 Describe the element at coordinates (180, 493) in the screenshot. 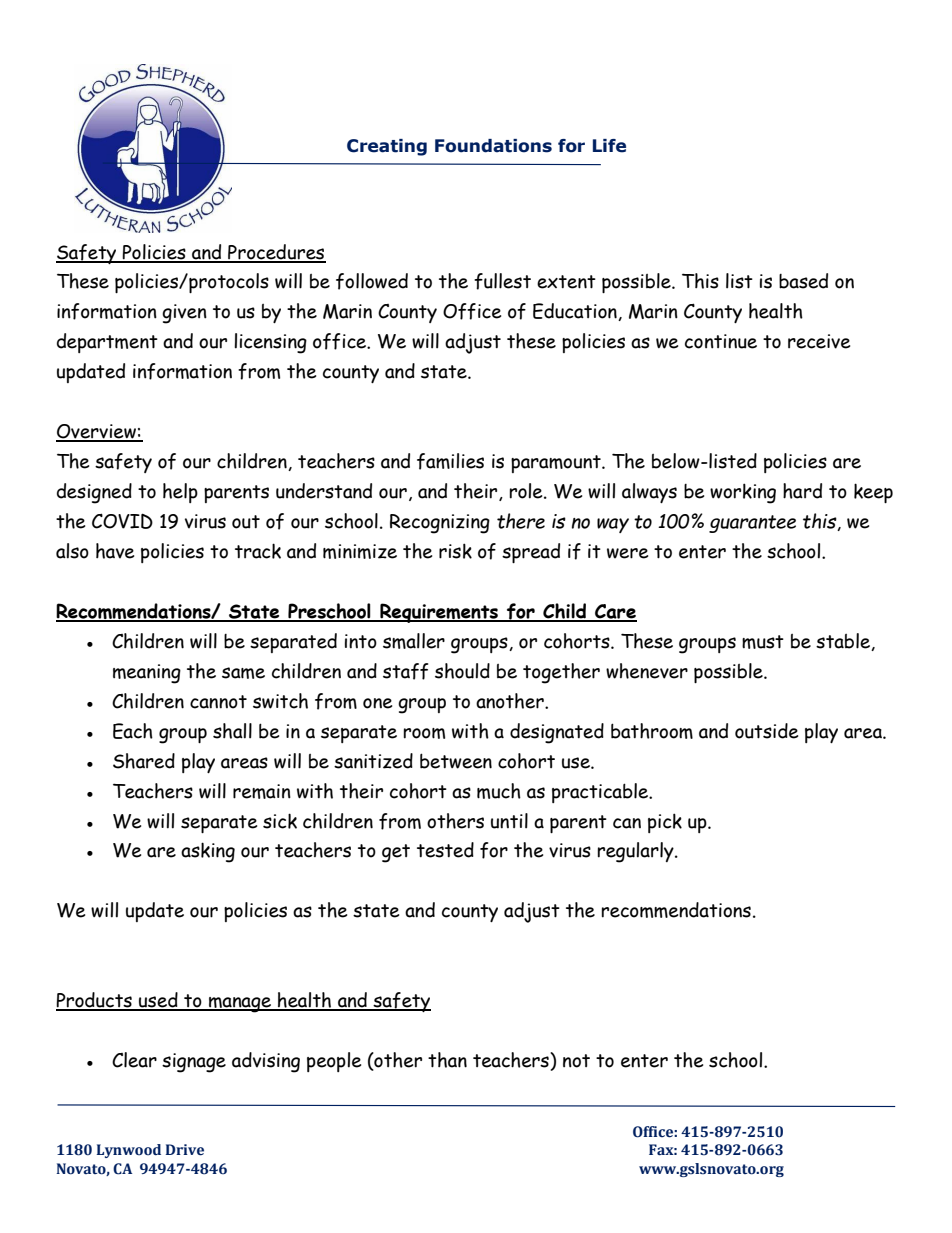

I see `help` at that location.
